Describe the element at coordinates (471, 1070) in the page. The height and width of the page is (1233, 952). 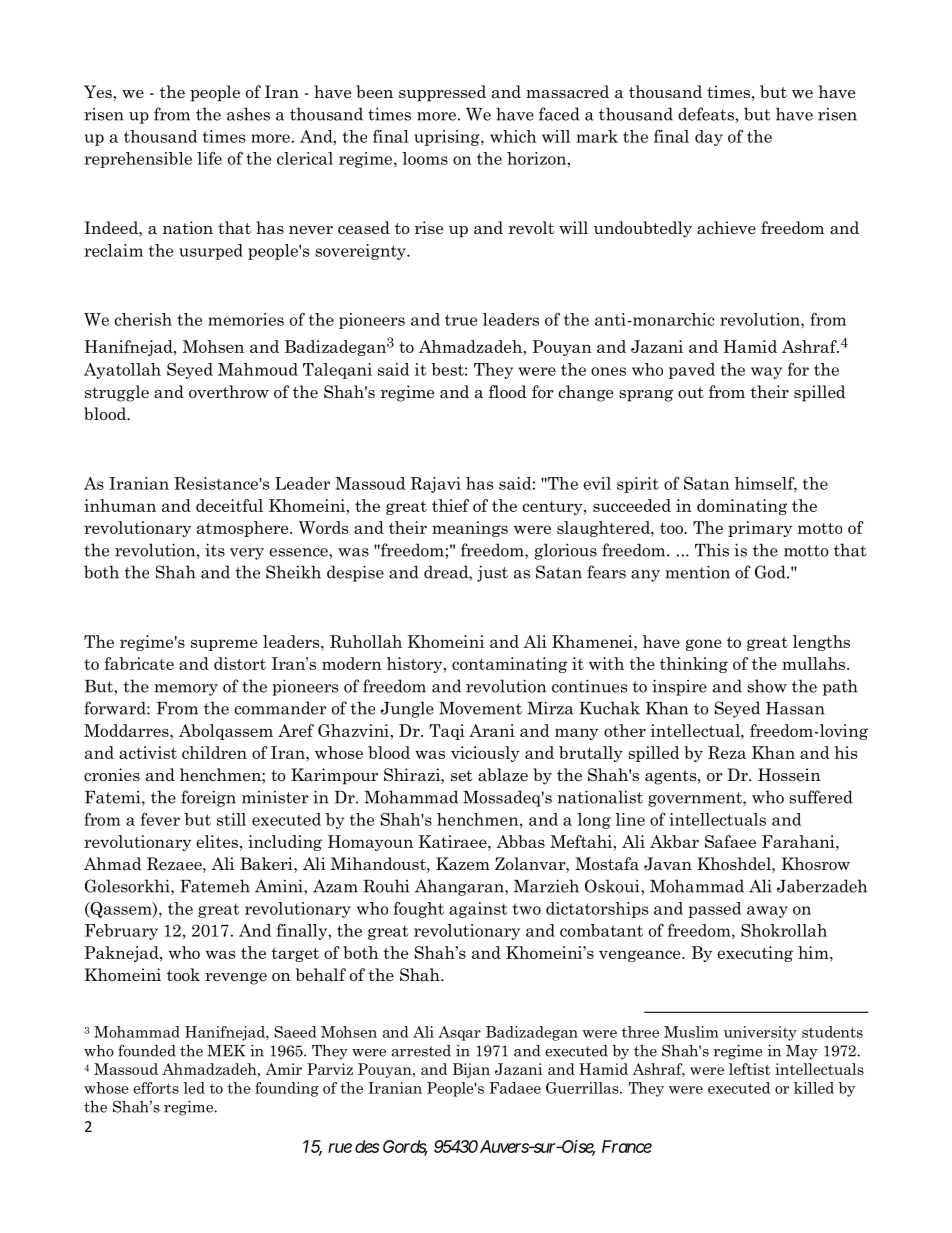
I see `Bijan` at that location.
